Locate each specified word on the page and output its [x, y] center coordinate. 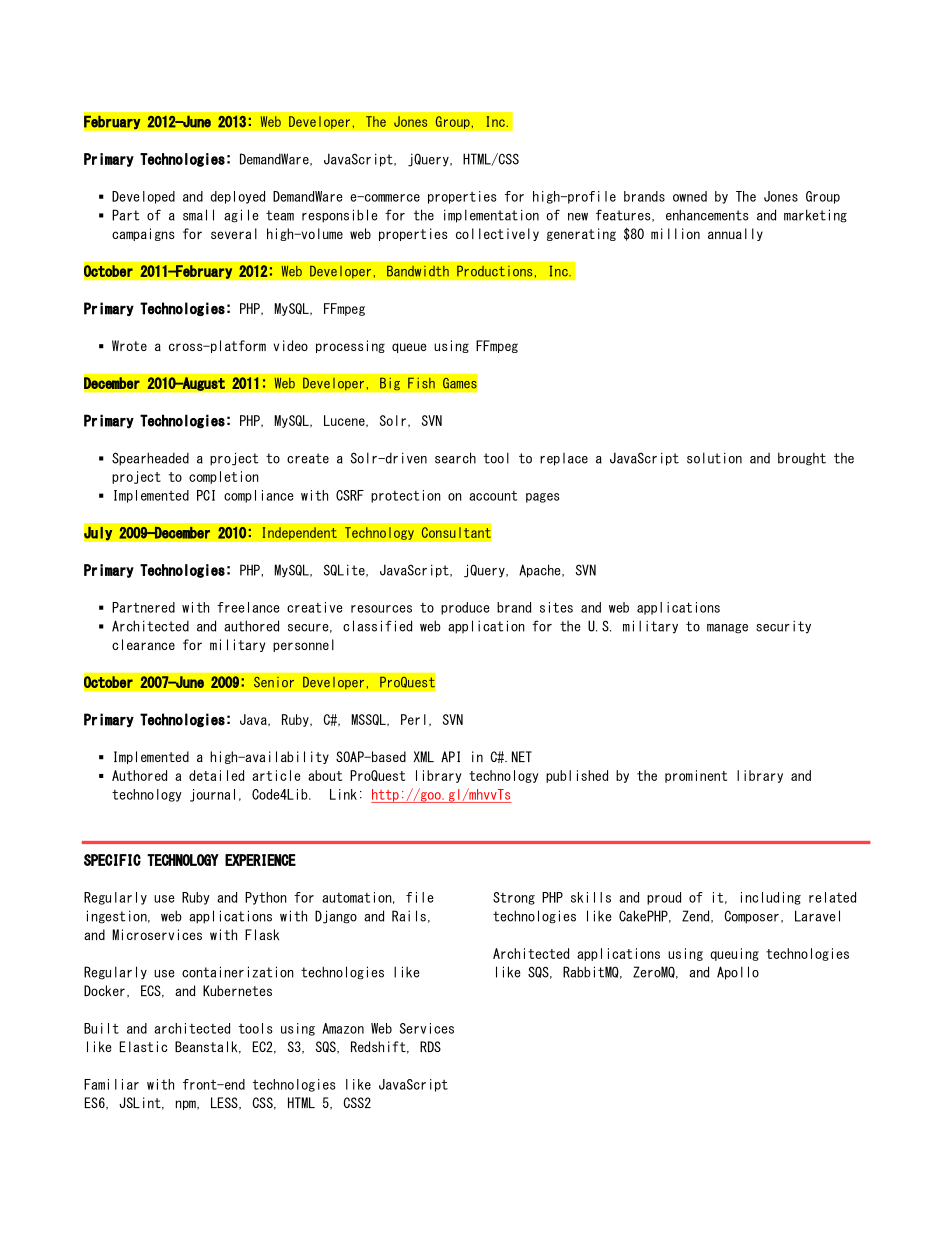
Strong [514, 898]
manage [727, 629]
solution [714, 458]
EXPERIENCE [260, 860]
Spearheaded [150, 459]
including [771, 898]
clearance [143, 644]
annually [735, 234]
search [455, 458]
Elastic [144, 1046]
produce [465, 608]
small [198, 215]
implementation [491, 216]
